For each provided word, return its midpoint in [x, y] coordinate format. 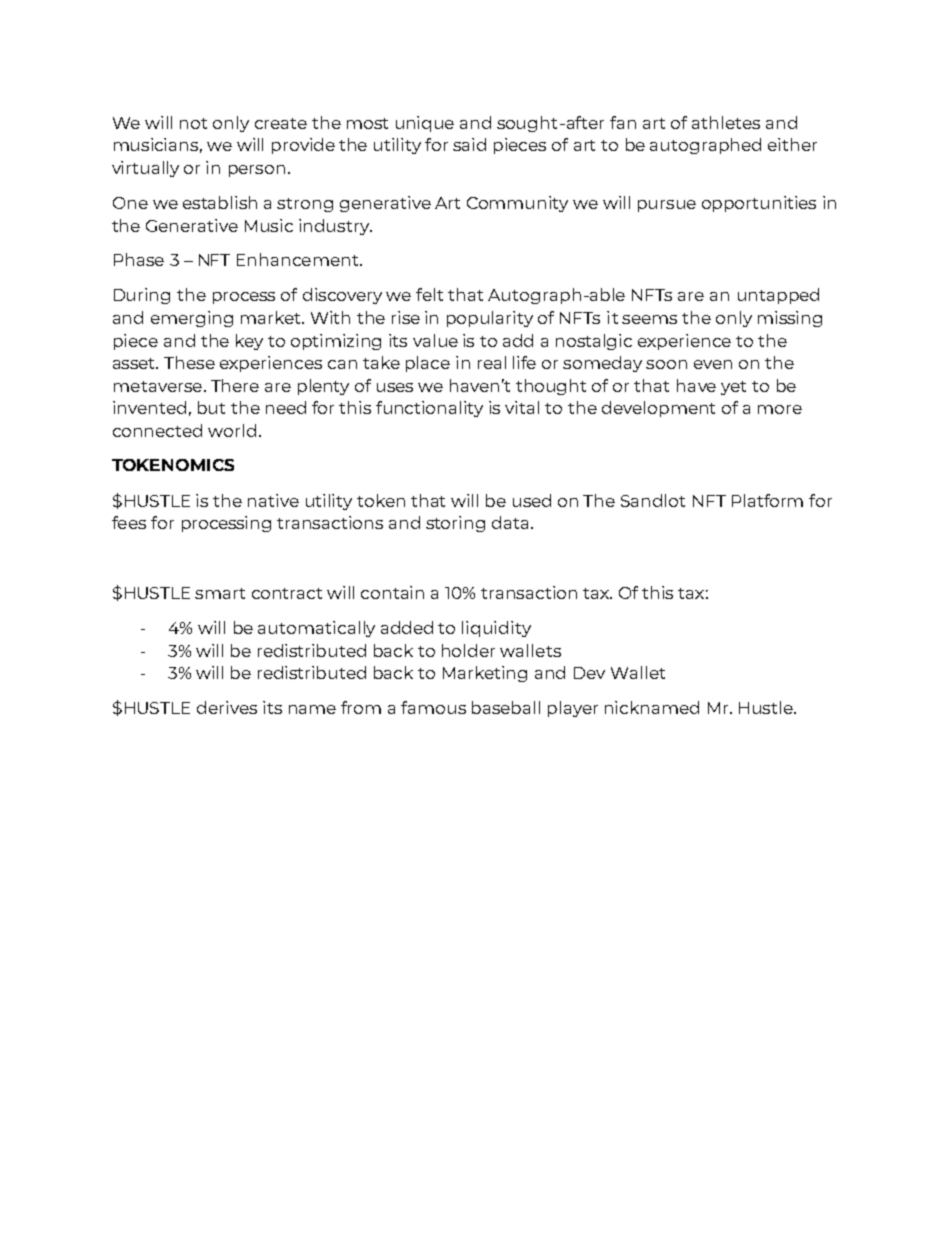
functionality [429, 409]
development [658, 409]
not [193, 123]
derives [227, 707]
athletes [726, 122]
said [469, 144]
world [232, 430]
